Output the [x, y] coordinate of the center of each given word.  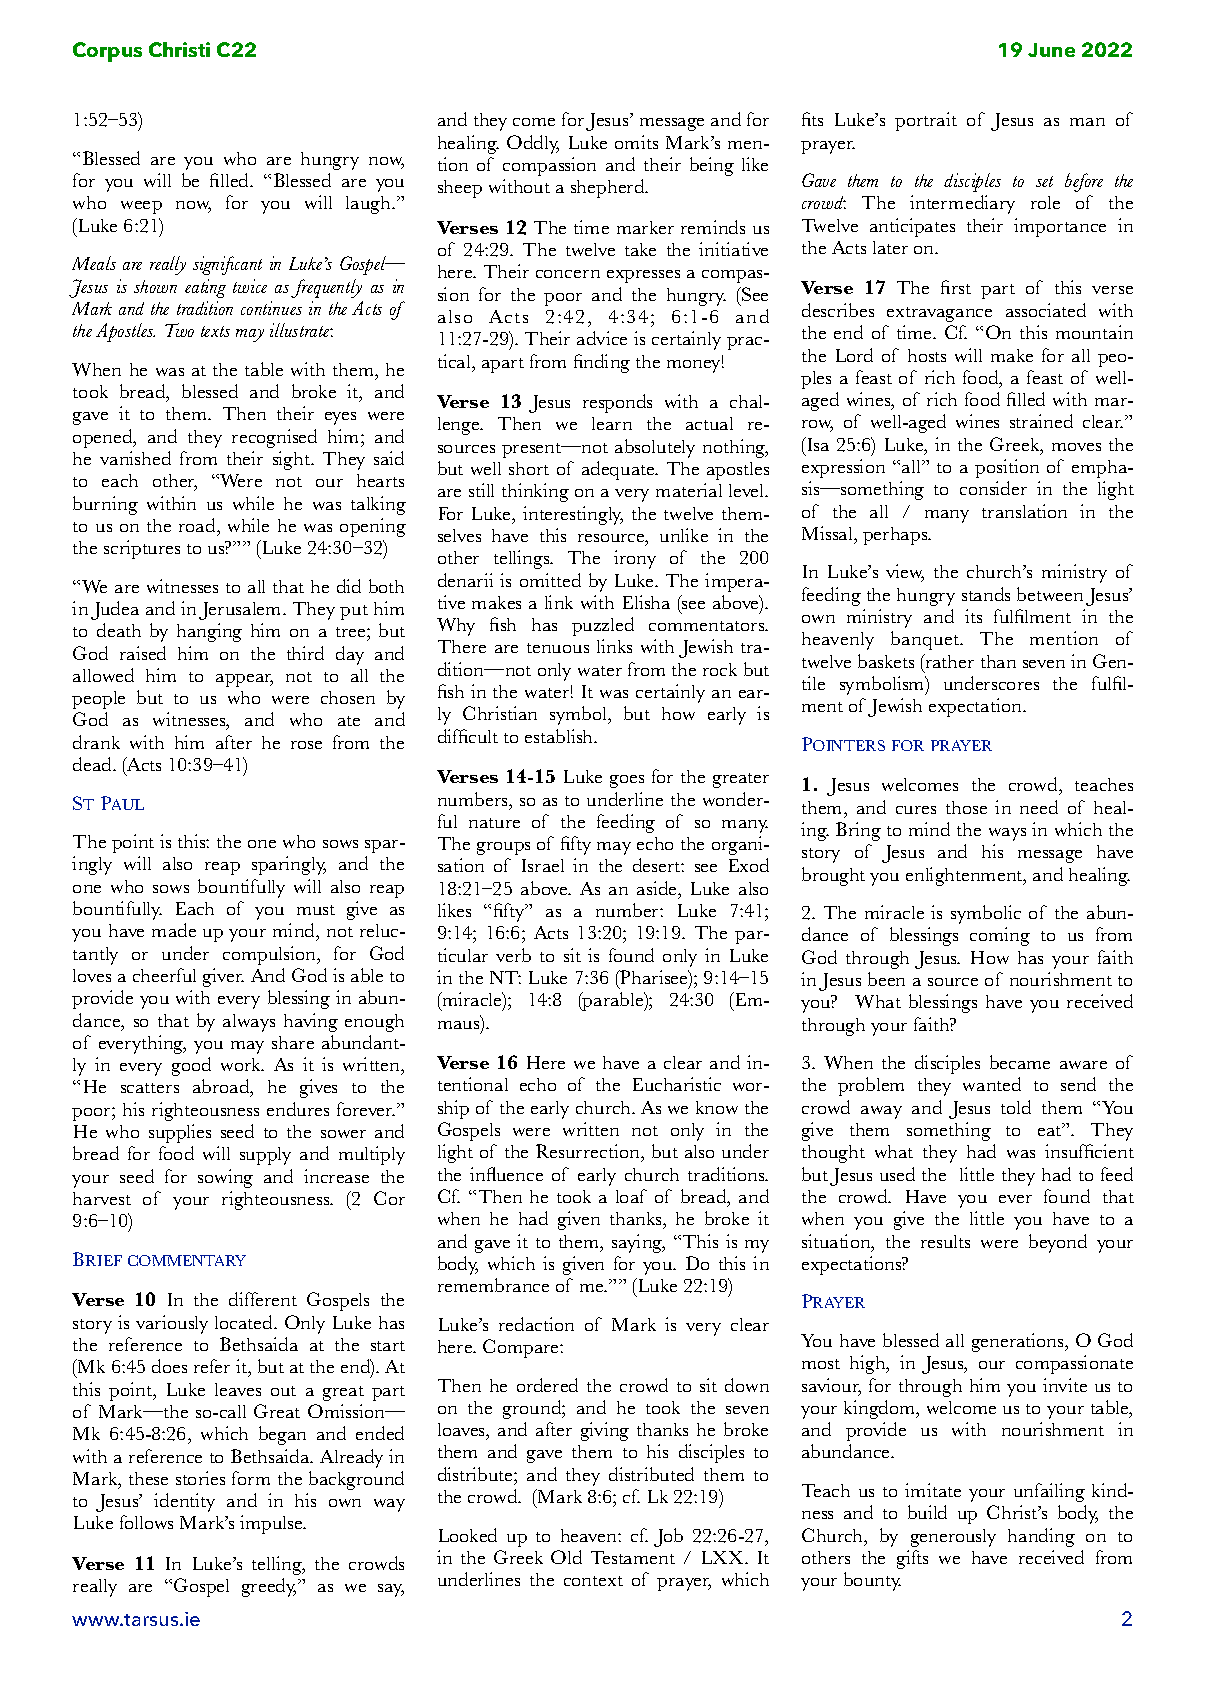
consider [993, 488]
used [897, 1174]
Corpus [107, 52]
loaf [631, 1196]
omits [636, 142]
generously [953, 1538]
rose [306, 745]
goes [627, 781]
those [966, 807]
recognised [274, 438]
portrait [926, 121]
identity [184, 1502]
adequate [619, 470]
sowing [225, 1178]
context [593, 1581]
